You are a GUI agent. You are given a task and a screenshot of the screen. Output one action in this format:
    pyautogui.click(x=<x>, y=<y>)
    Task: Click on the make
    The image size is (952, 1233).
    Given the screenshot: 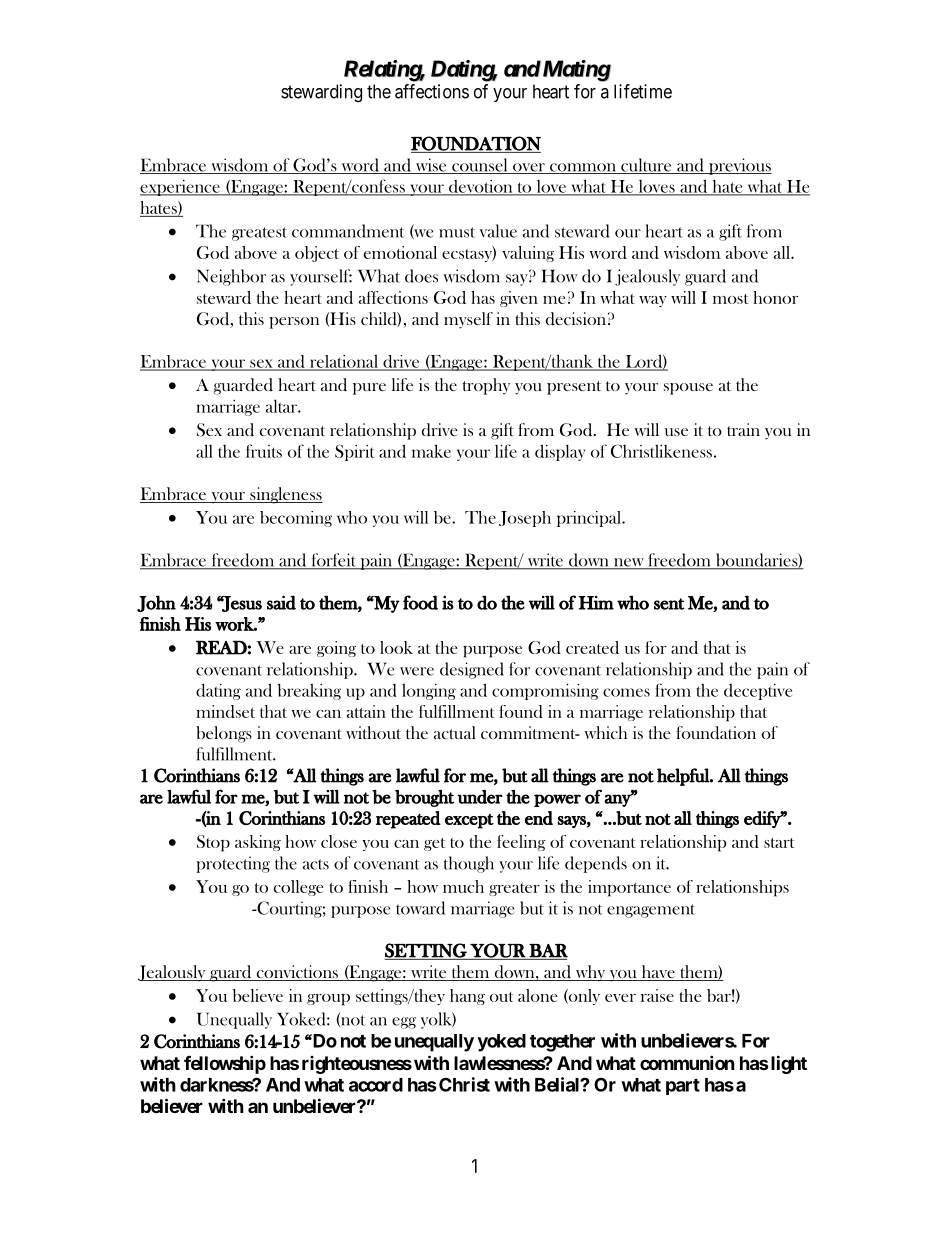 What is the action you would take?
    pyautogui.click(x=431, y=451)
